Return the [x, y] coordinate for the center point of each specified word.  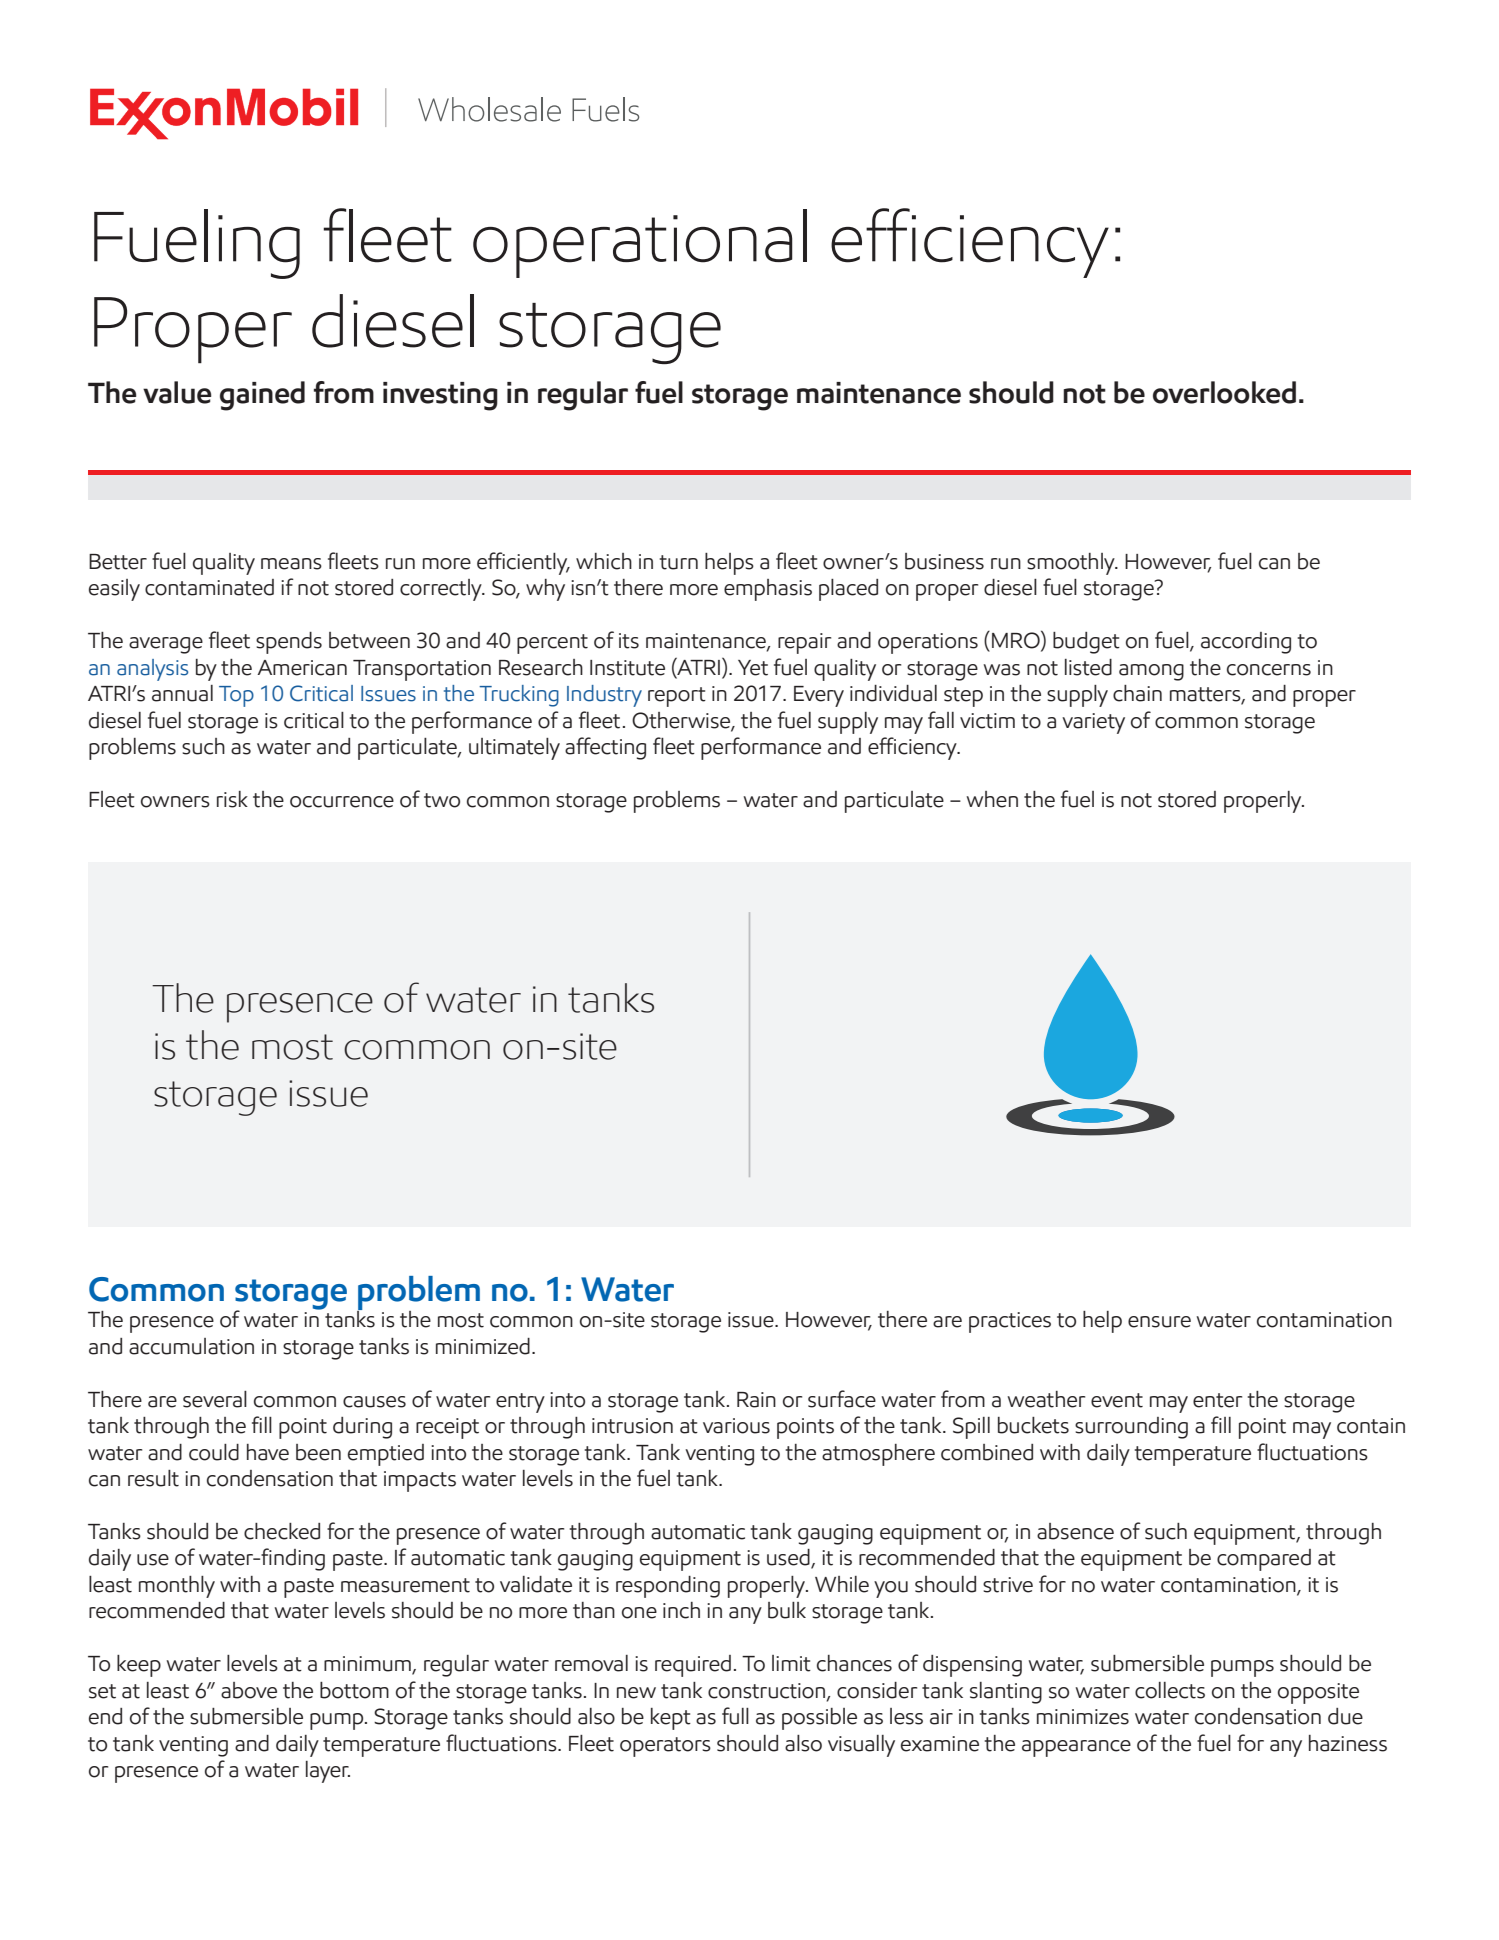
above [249, 1690]
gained [262, 396]
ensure [1159, 1322]
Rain [756, 1400]
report [677, 697]
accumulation [191, 1346]
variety [1093, 723]
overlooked [1224, 392]
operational [640, 243]
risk [232, 799]
